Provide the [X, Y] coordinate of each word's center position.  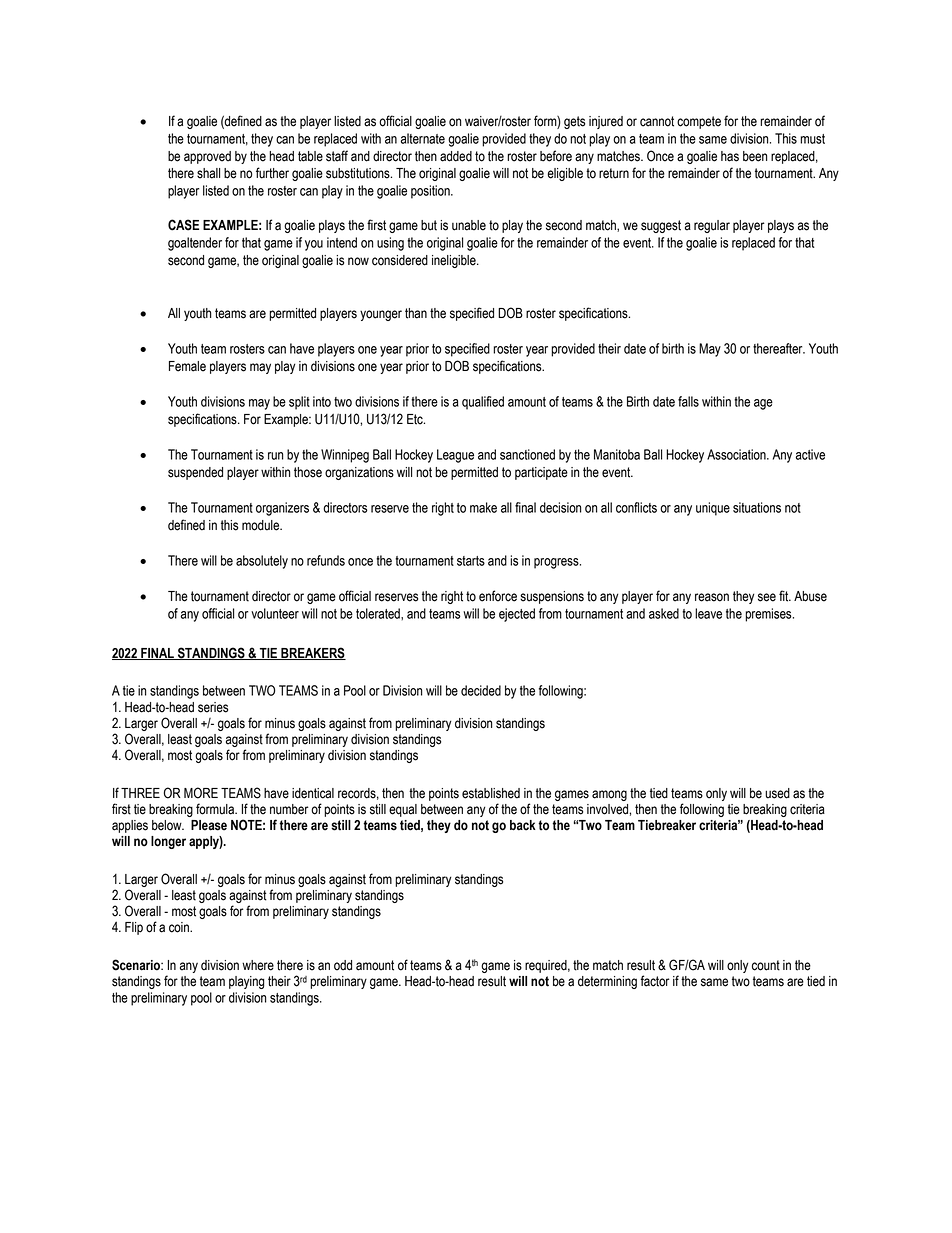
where [258, 965]
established [491, 793]
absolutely [262, 562]
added [456, 156]
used [777, 793]
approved [207, 157]
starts [471, 561]
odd [343, 965]
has [730, 156]
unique [713, 509]
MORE [201, 793]
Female [187, 366]
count [766, 965]
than [416, 313]
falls [688, 401]
